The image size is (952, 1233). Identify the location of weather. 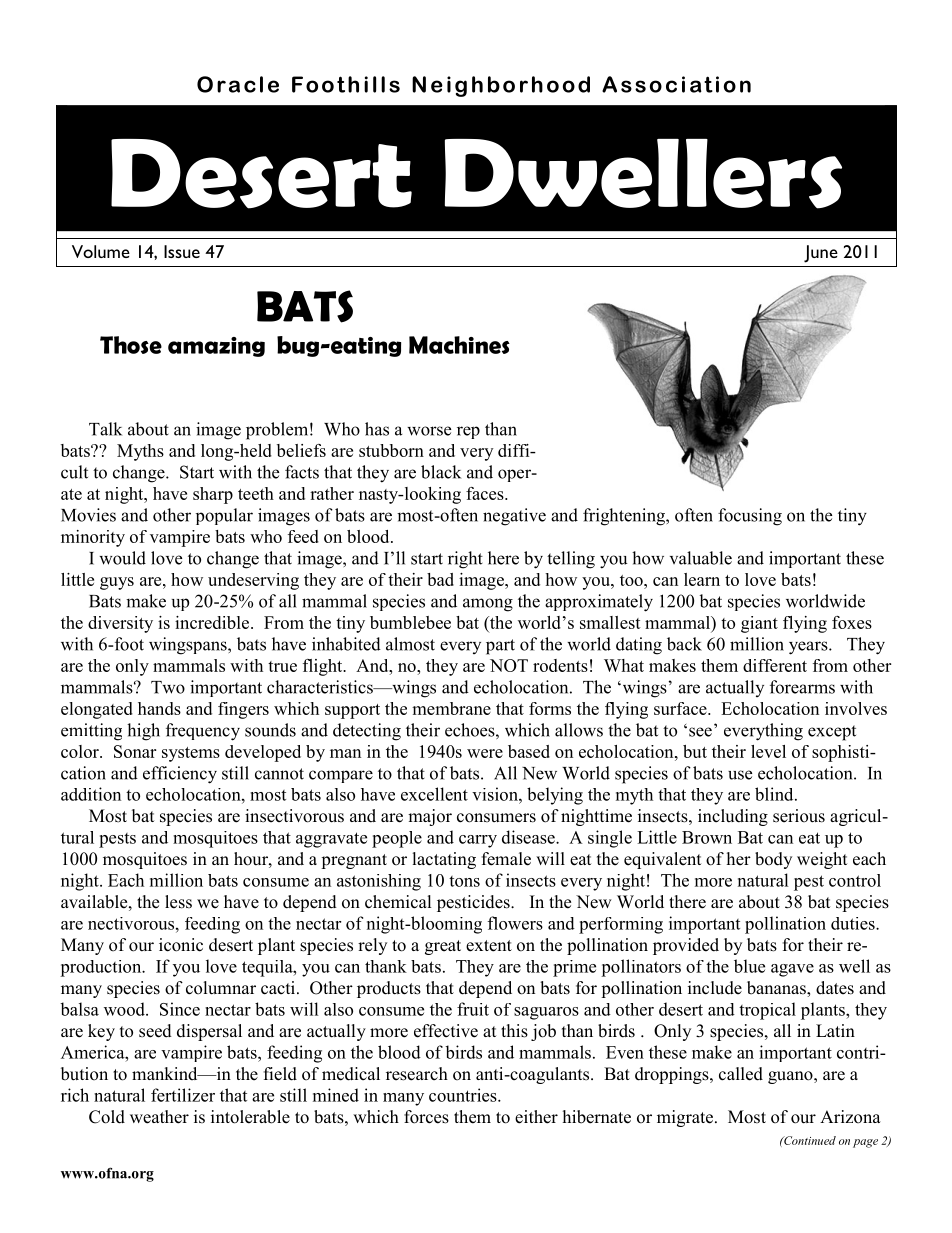
(159, 1117).
